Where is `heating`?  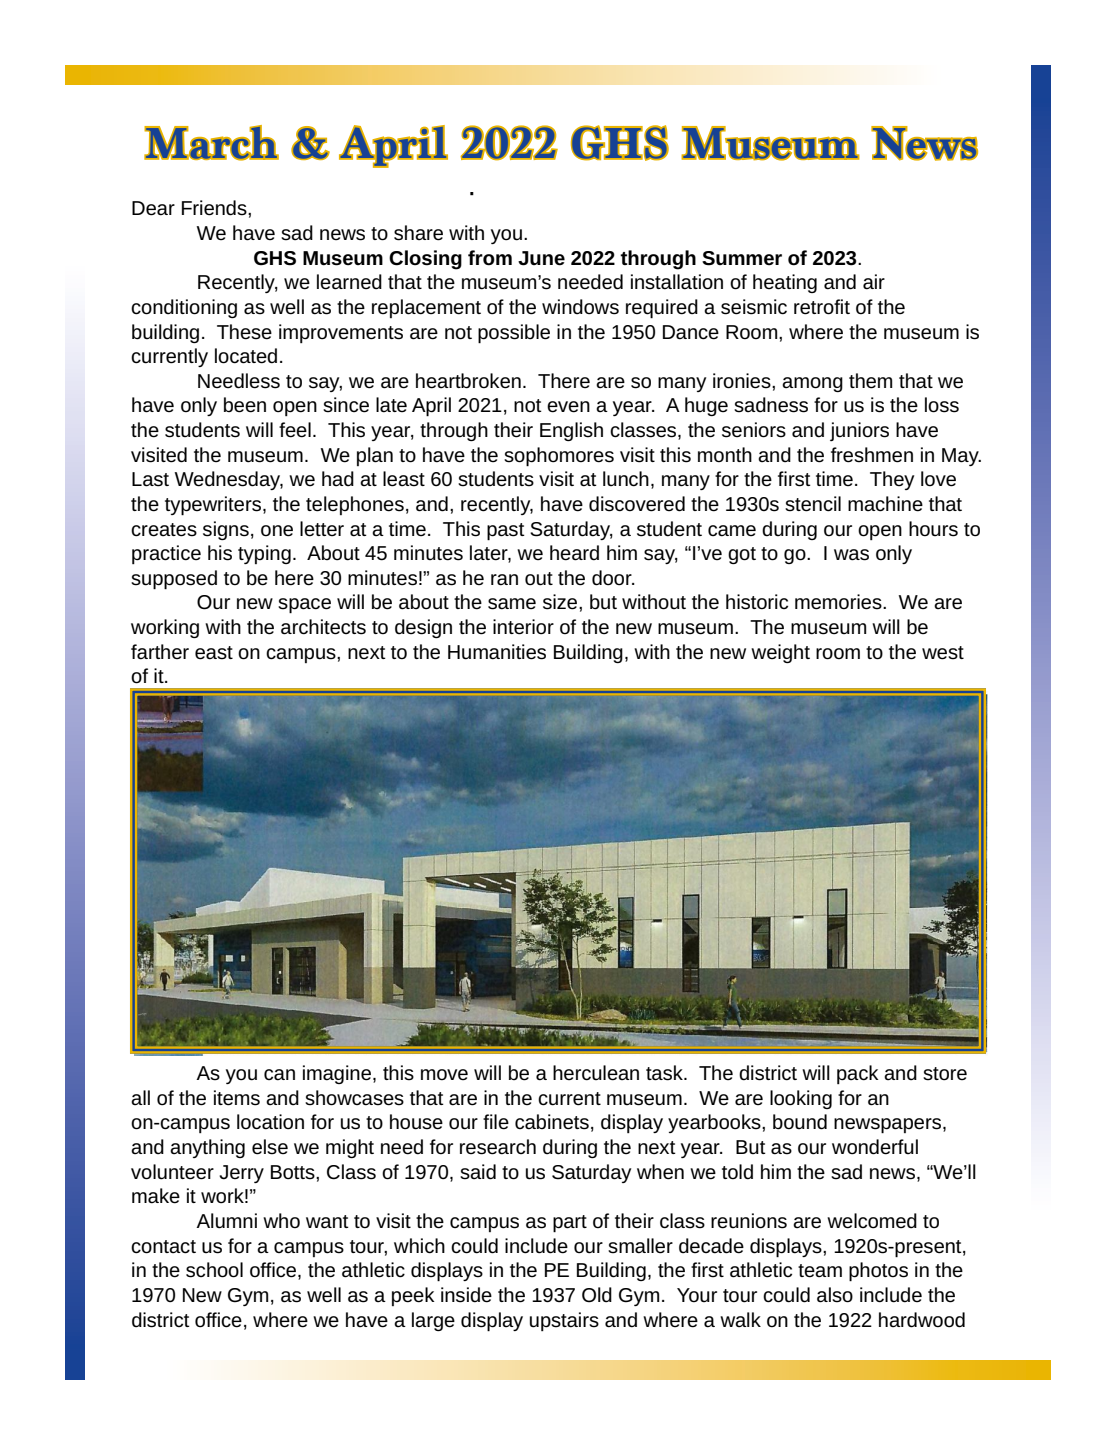
heating is located at coordinates (785, 283).
